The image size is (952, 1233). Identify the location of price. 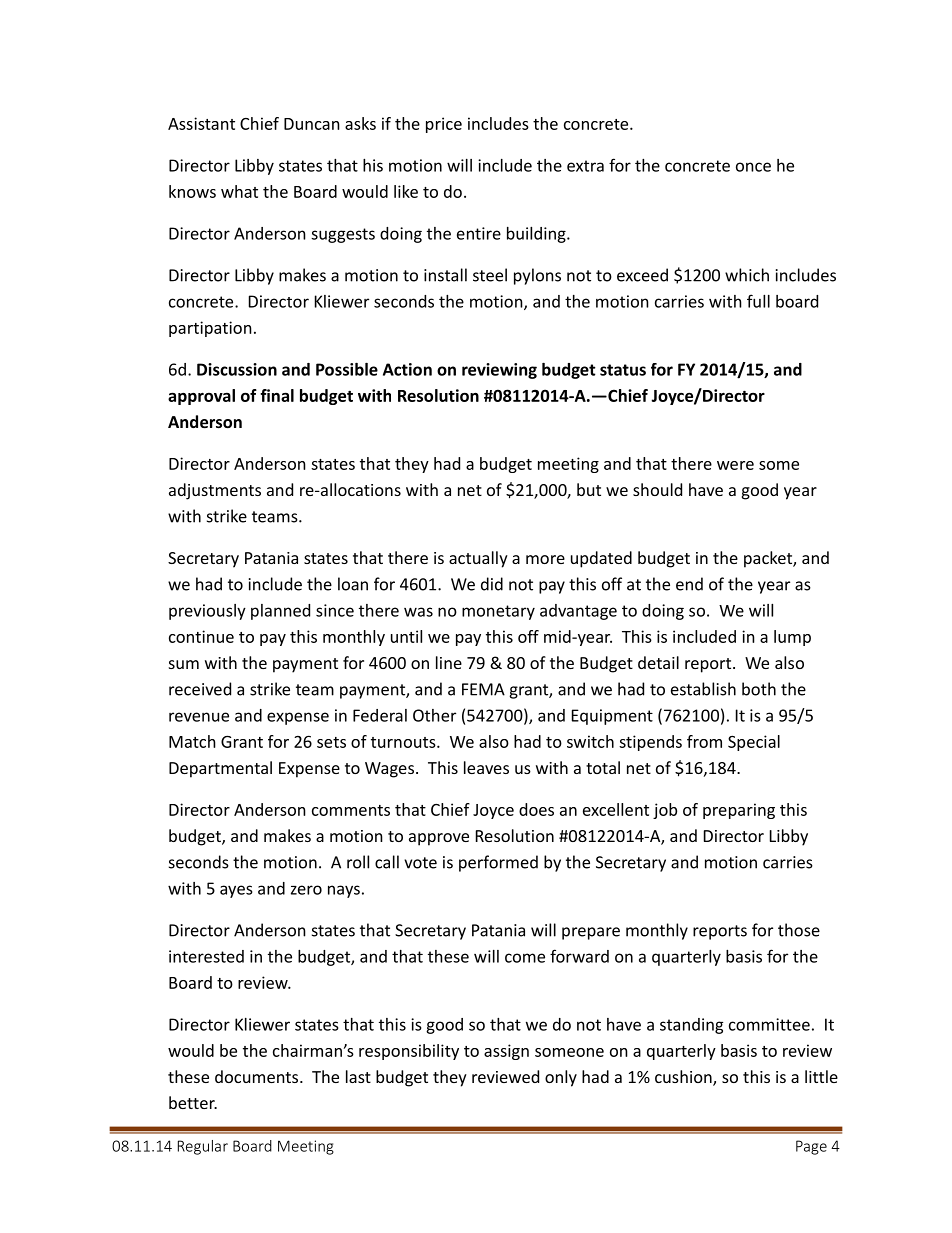
(444, 125).
